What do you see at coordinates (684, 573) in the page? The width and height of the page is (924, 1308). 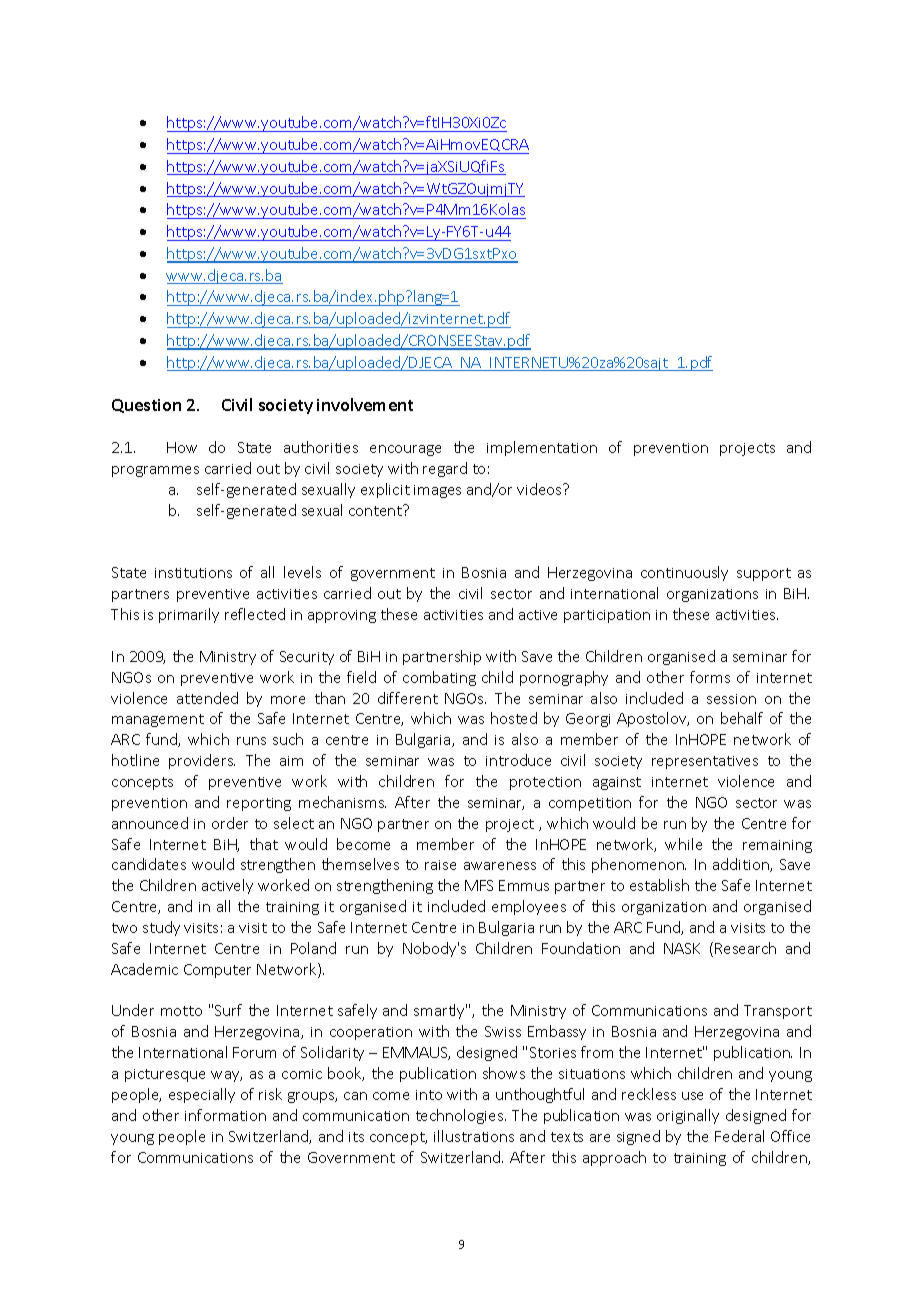 I see `continuously` at bounding box center [684, 573].
